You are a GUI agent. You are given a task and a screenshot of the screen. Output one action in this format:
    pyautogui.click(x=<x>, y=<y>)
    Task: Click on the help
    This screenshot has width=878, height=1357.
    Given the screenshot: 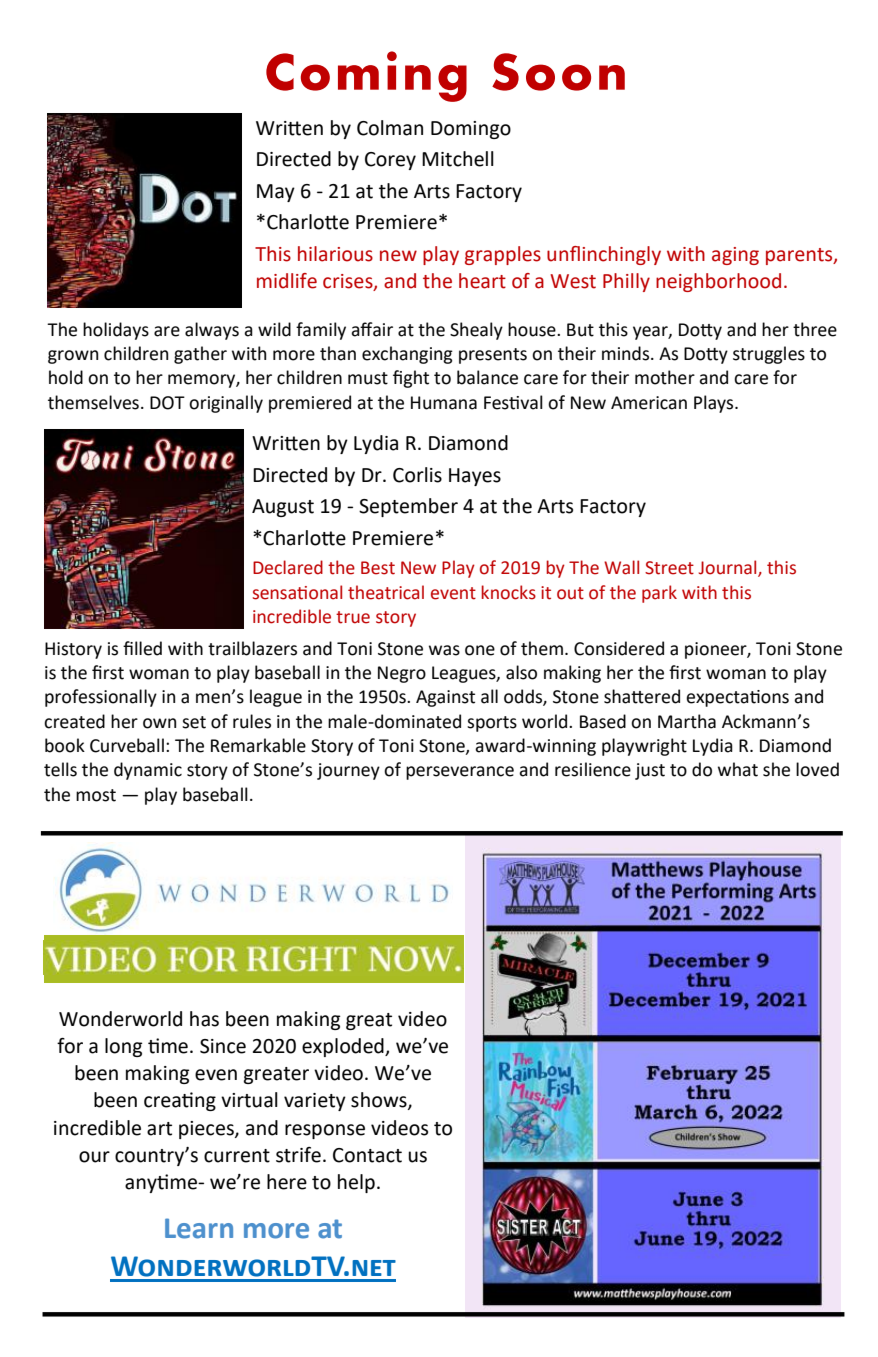 What is the action you would take?
    pyautogui.click(x=356, y=1183)
